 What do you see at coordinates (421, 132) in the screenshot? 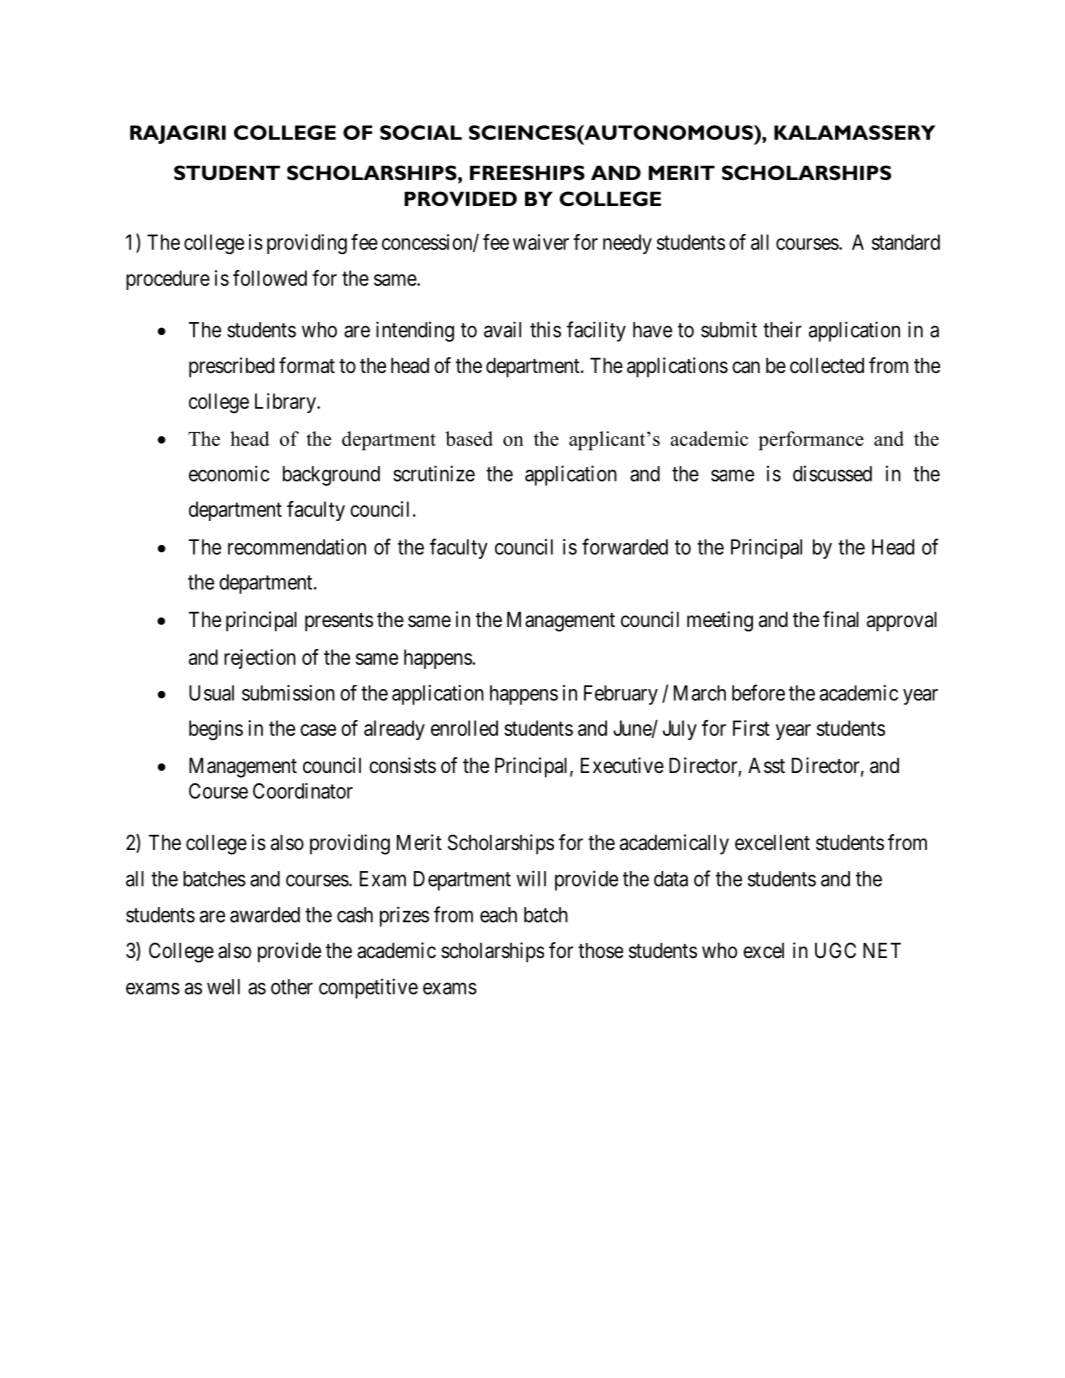
I see `SOCIAL` at bounding box center [421, 132].
